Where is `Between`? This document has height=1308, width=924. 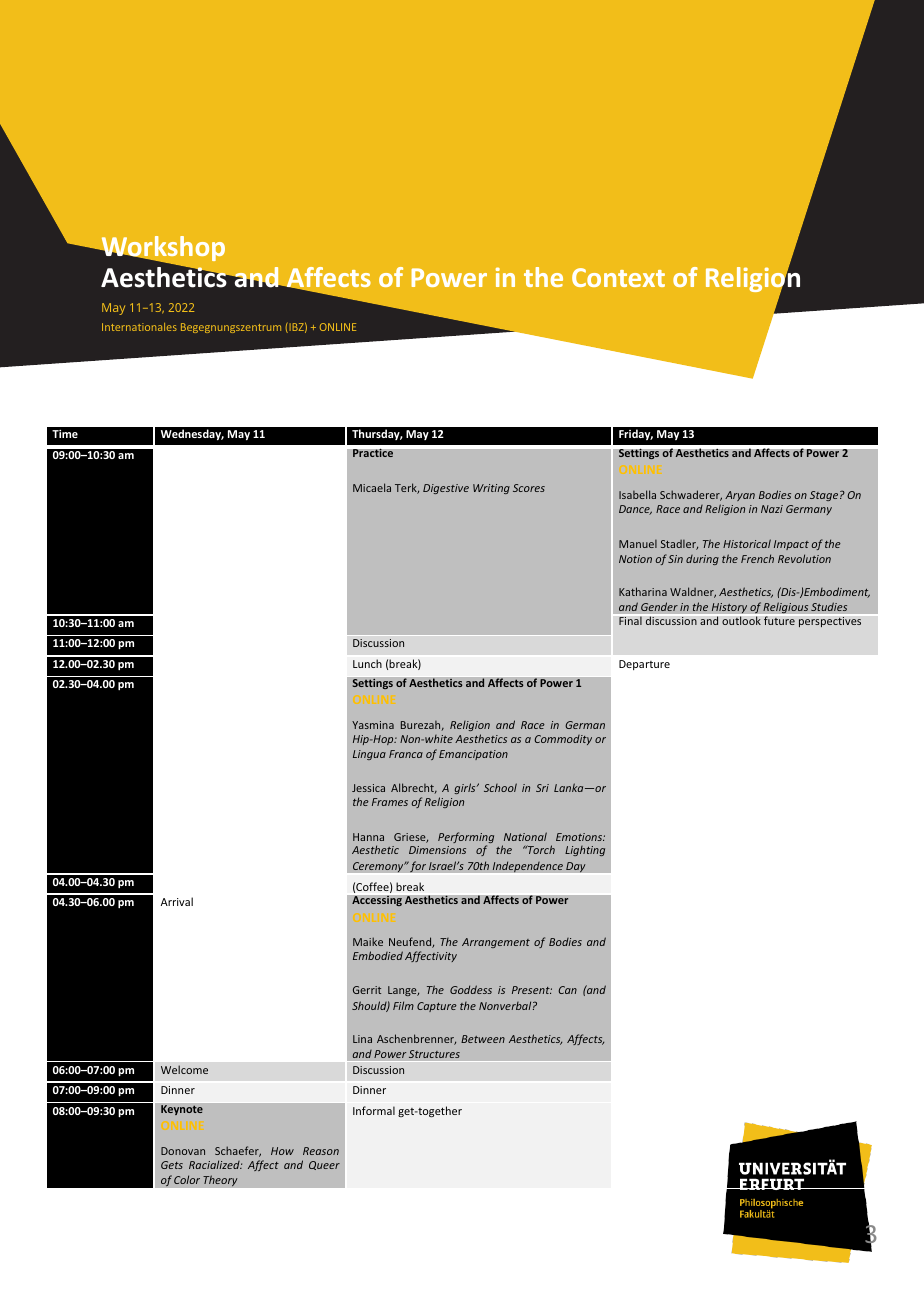 Between is located at coordinates (483, 1039).
